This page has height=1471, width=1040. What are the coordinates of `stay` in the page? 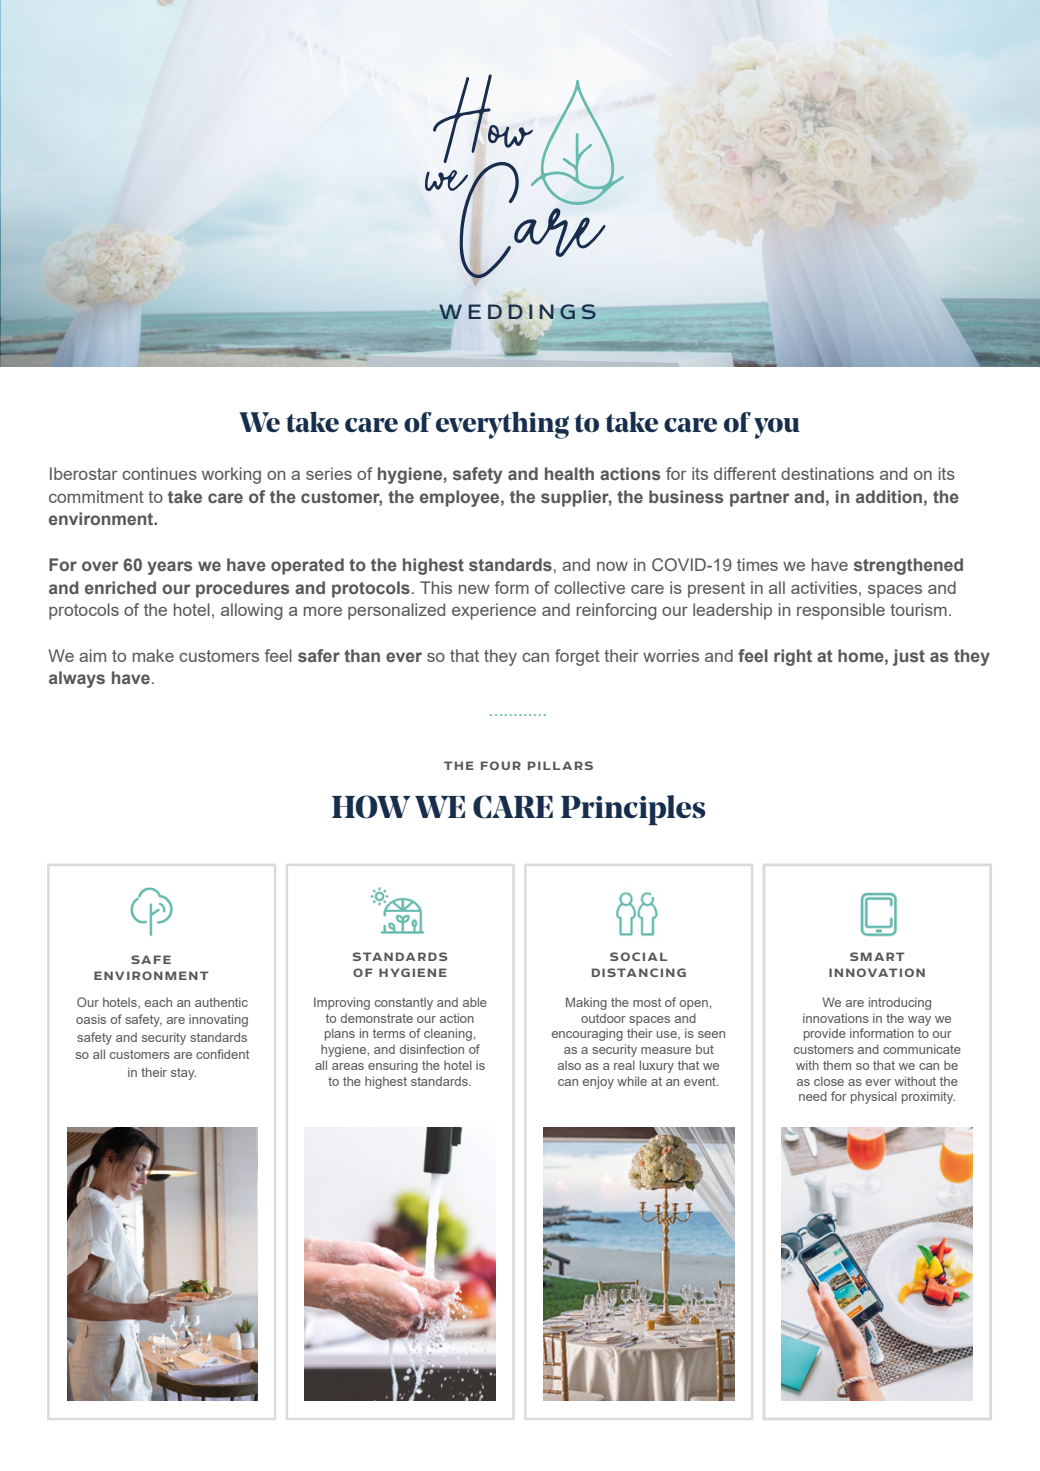 It's located at (183, 1074).
